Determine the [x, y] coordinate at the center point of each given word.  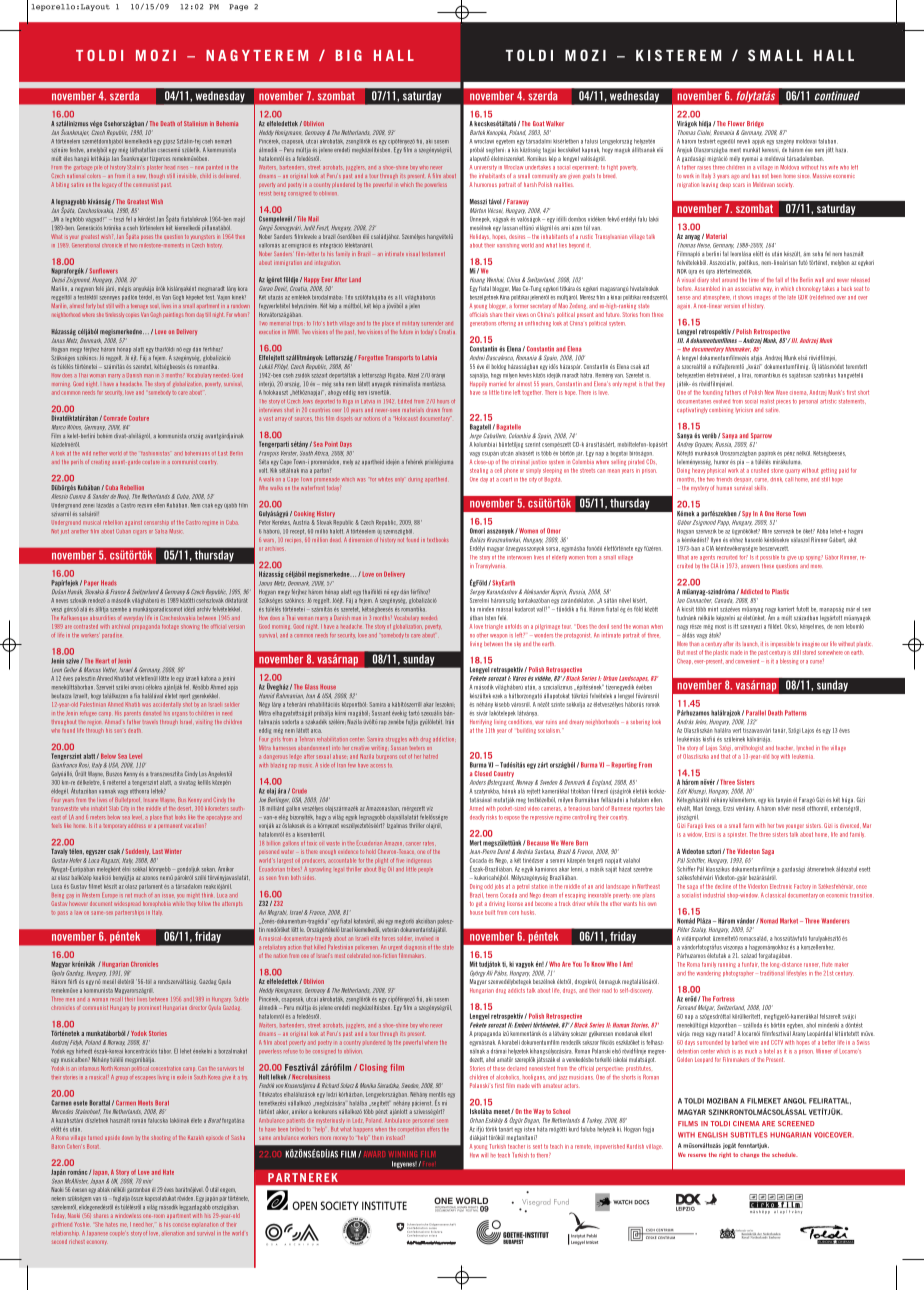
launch [751, 644]
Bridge [755, 124]
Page [238, 7]
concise [181, 1225]
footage [170, 627]
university [485, 167]
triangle [494, 627]
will [484, 1155]
